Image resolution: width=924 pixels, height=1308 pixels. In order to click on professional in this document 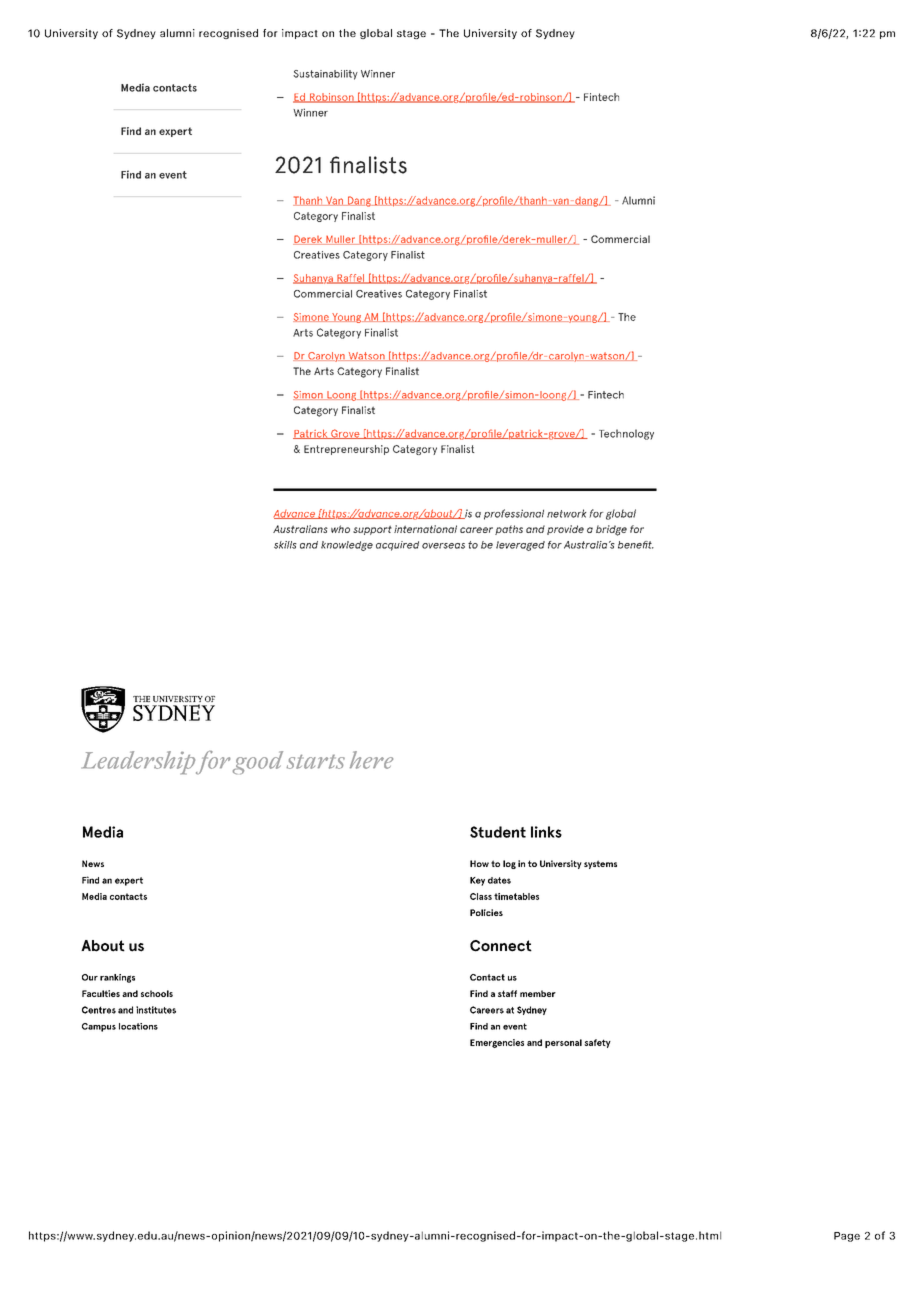, I will do `click(514, 514)`.
